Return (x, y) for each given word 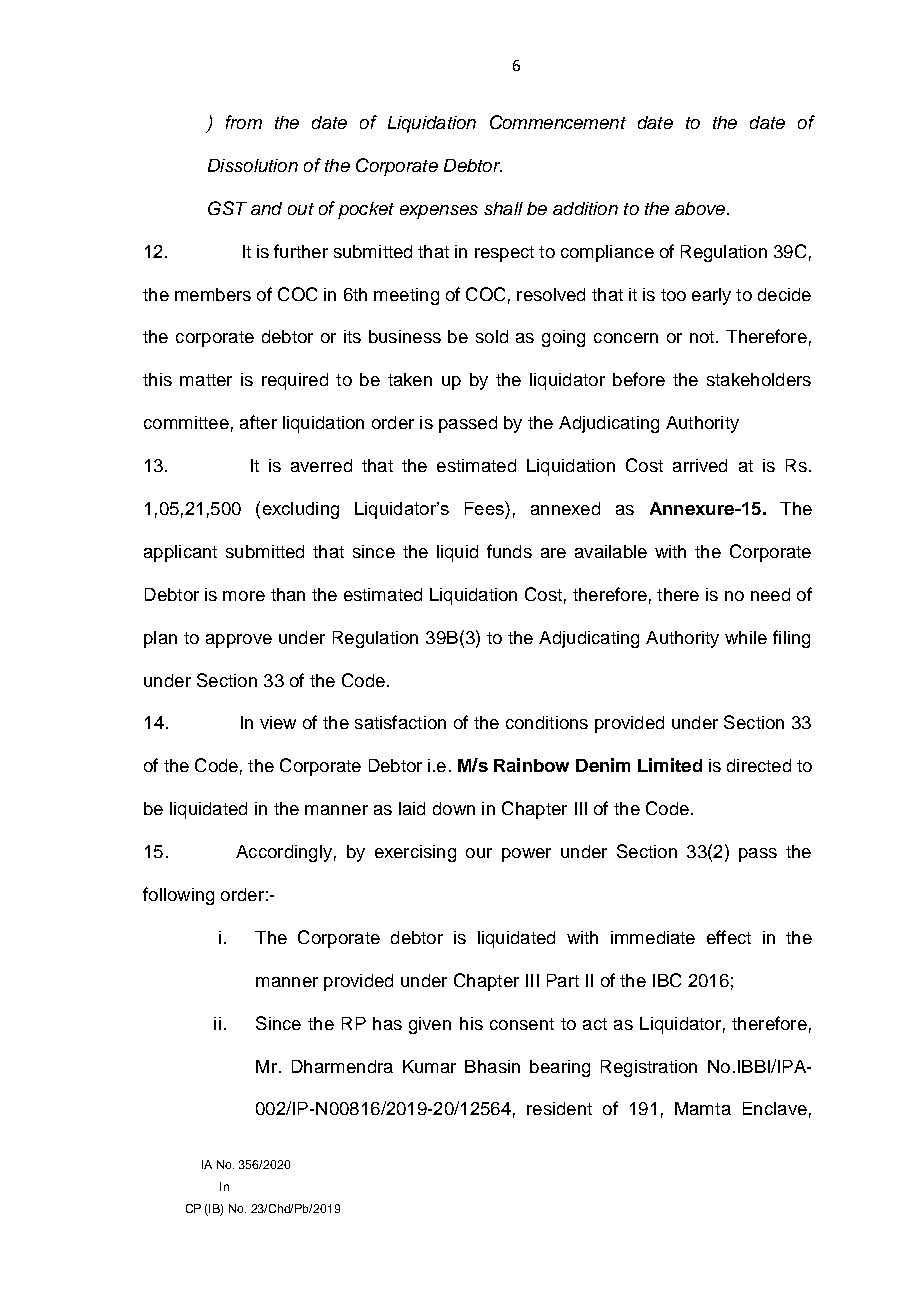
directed (759, 765)
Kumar (429, 1066)
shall (503, 208)
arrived (700, 465)
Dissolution (253, 165)
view (278, 722)
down (454, 808)
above (701, 208)
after (258, 422)
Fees (485, 508)
